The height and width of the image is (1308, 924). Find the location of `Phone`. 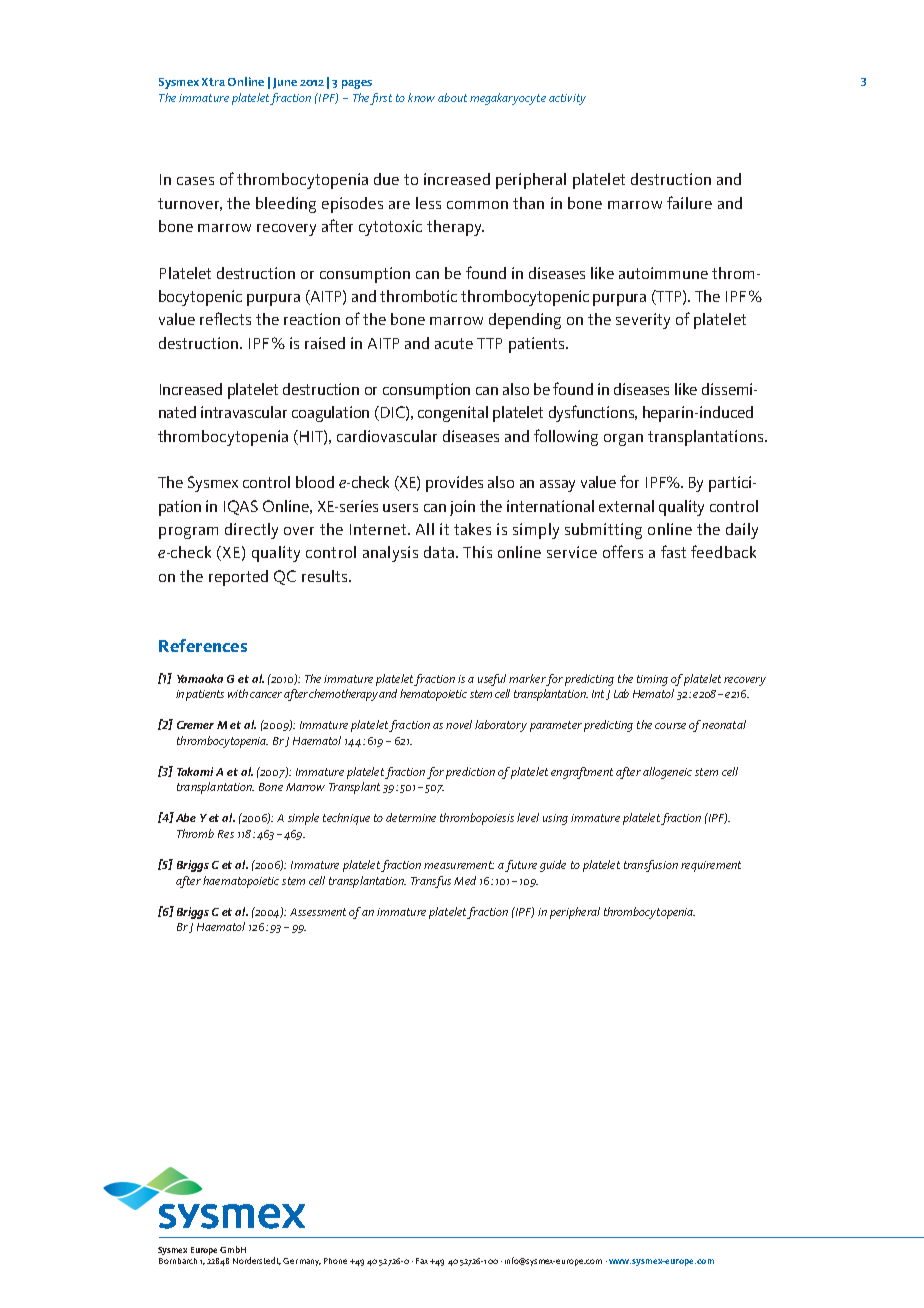

Phone is located at coordinates (335, 1261).
